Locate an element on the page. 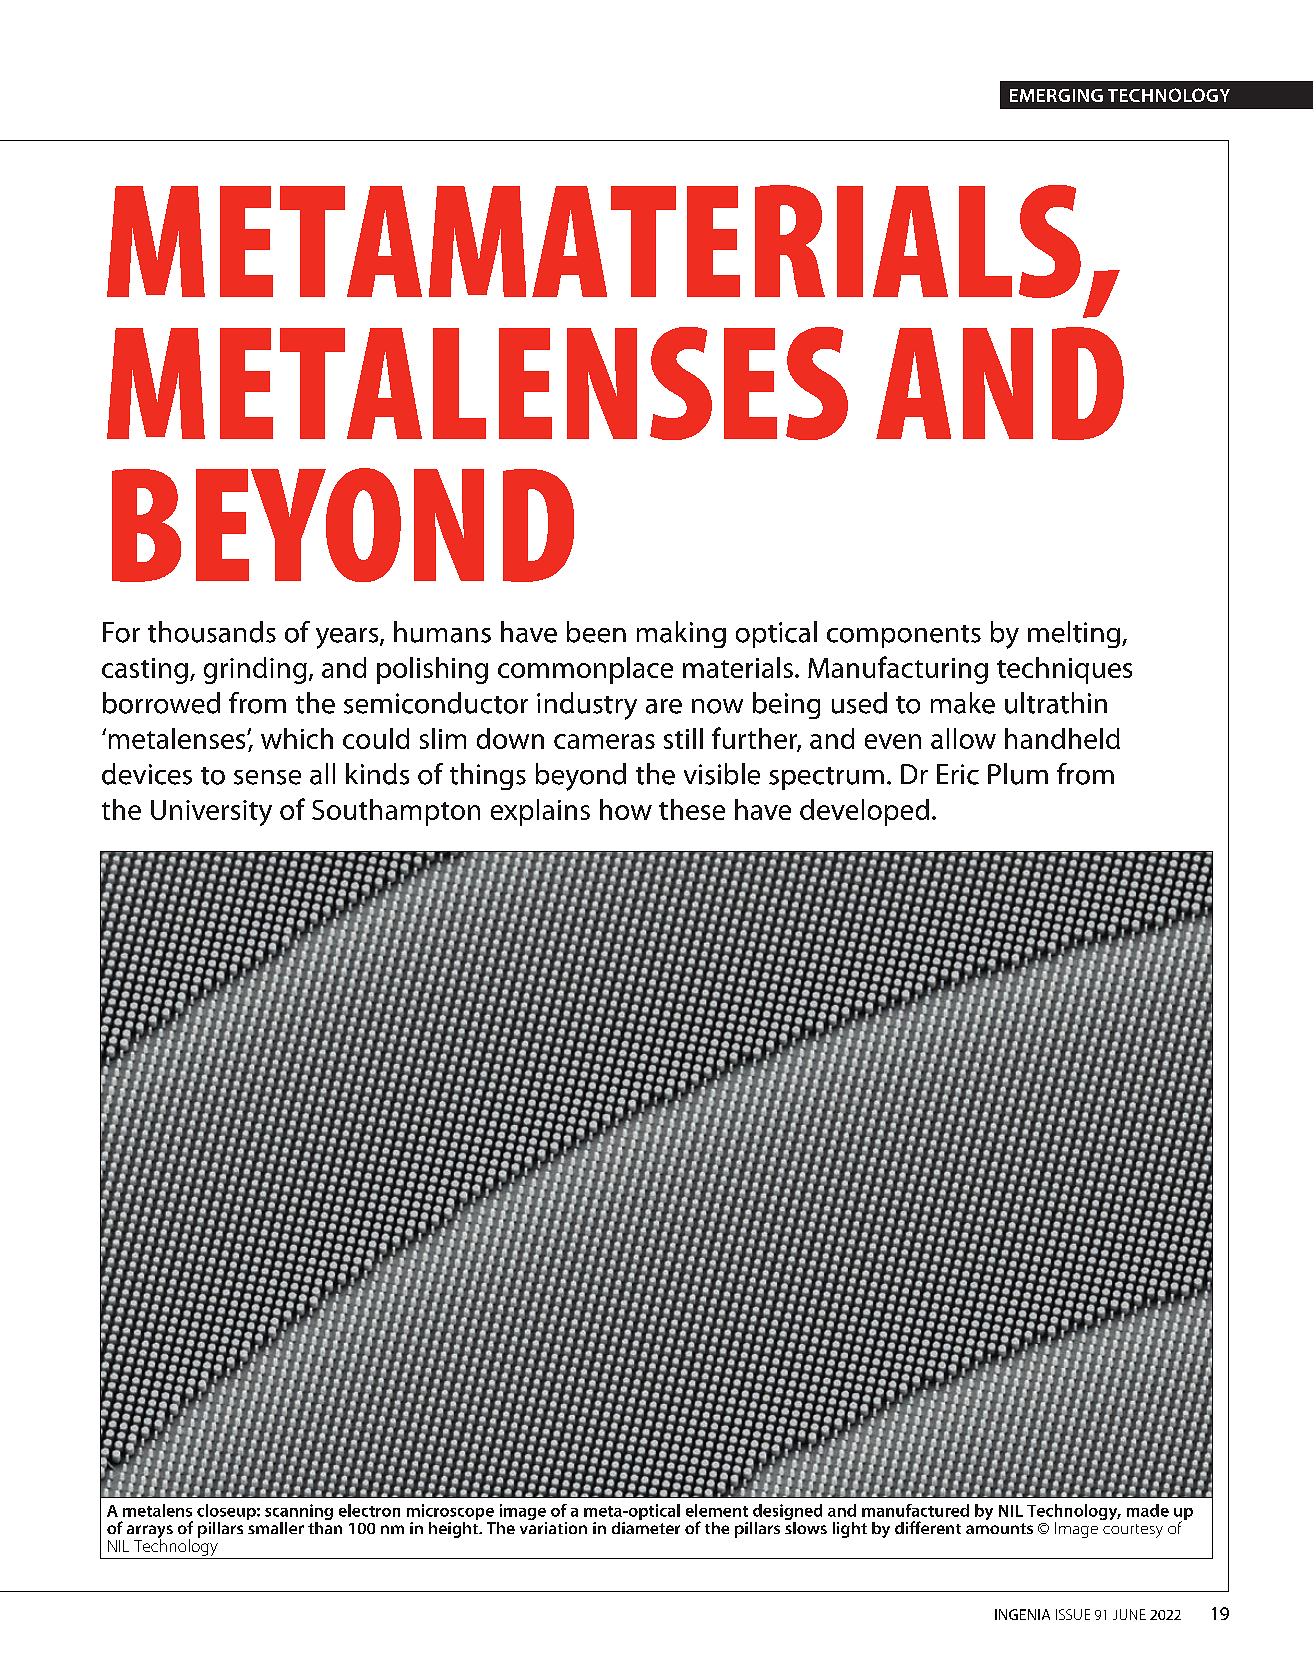 Image resolution: width=1313 pixels, height=1676 pixels. developed is located at coordinates (864, 812).
